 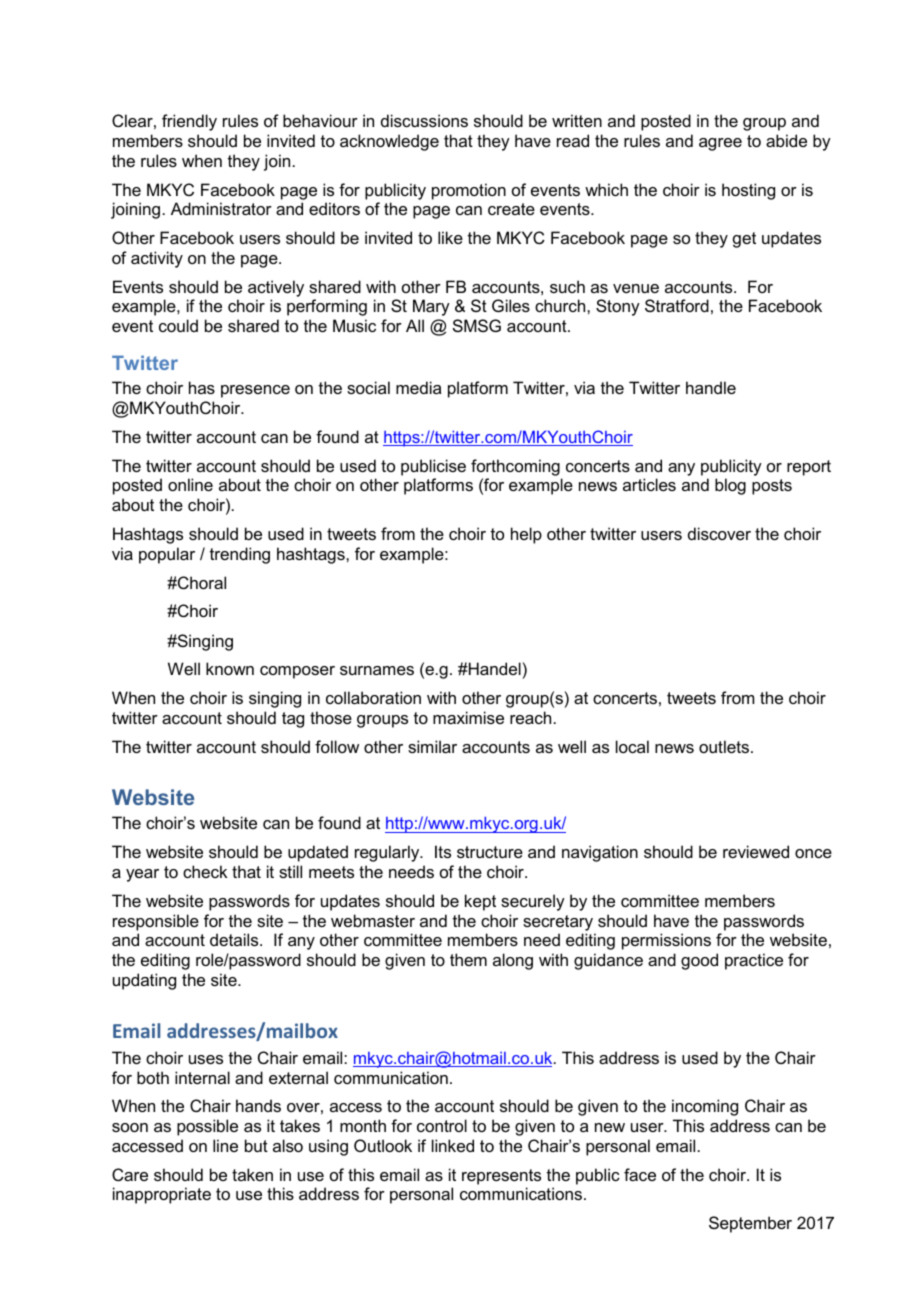 I want to click on outlets, so click(x=724, y=746).
